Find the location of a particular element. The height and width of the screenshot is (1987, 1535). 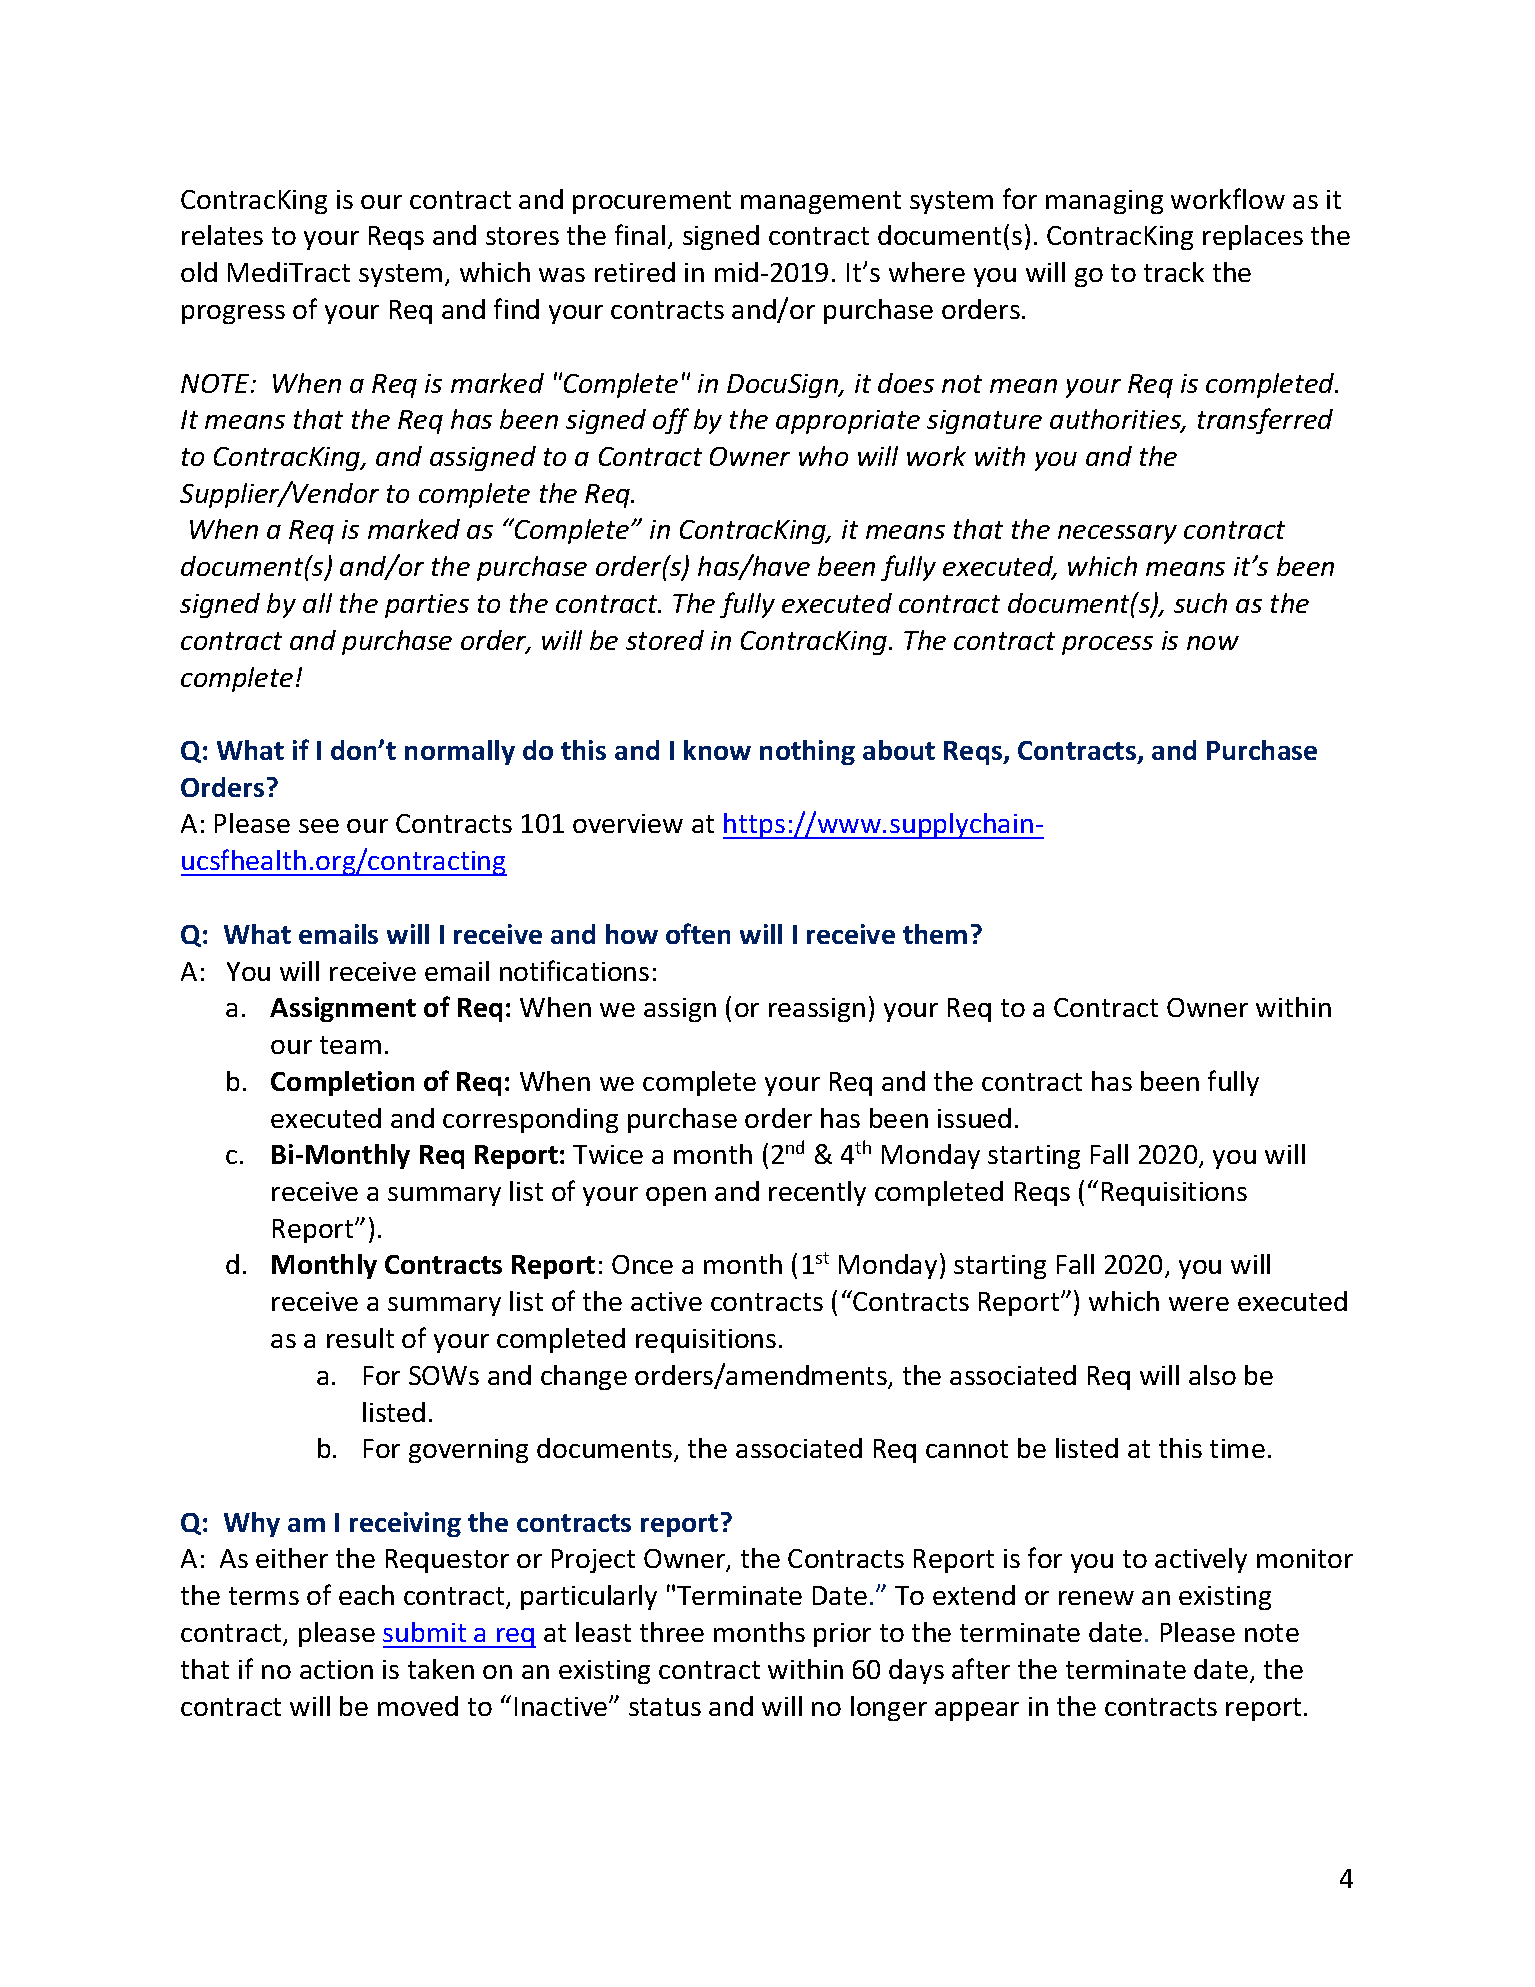

action is located at coordinates (336, 1669).
